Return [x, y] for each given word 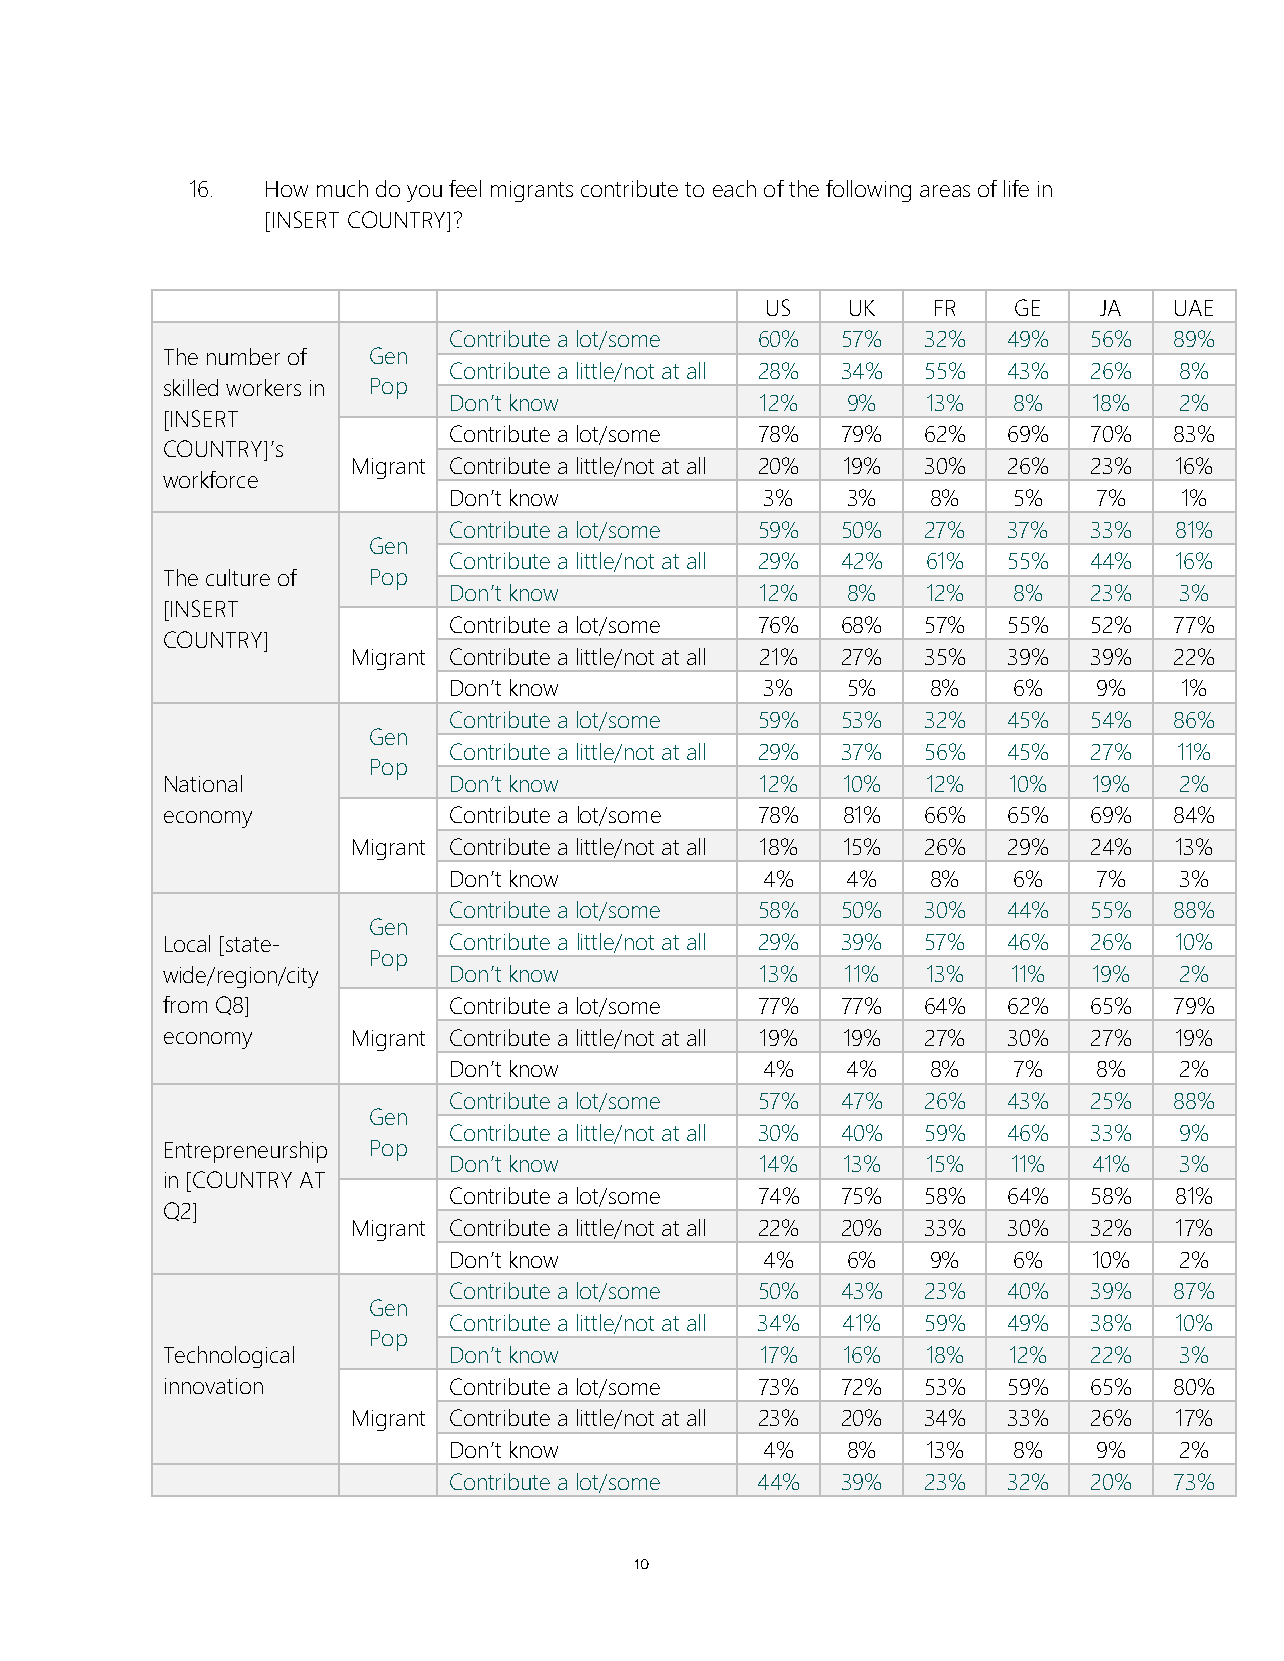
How [287, 189]
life [1016, 188]
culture [238, 577]
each [734, 188]
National [203, 783]
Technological [229, 1357]
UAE [1194, 308]
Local [187, 943]
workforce [210, 479]
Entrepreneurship [246, 1152]
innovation [214, 1386]
